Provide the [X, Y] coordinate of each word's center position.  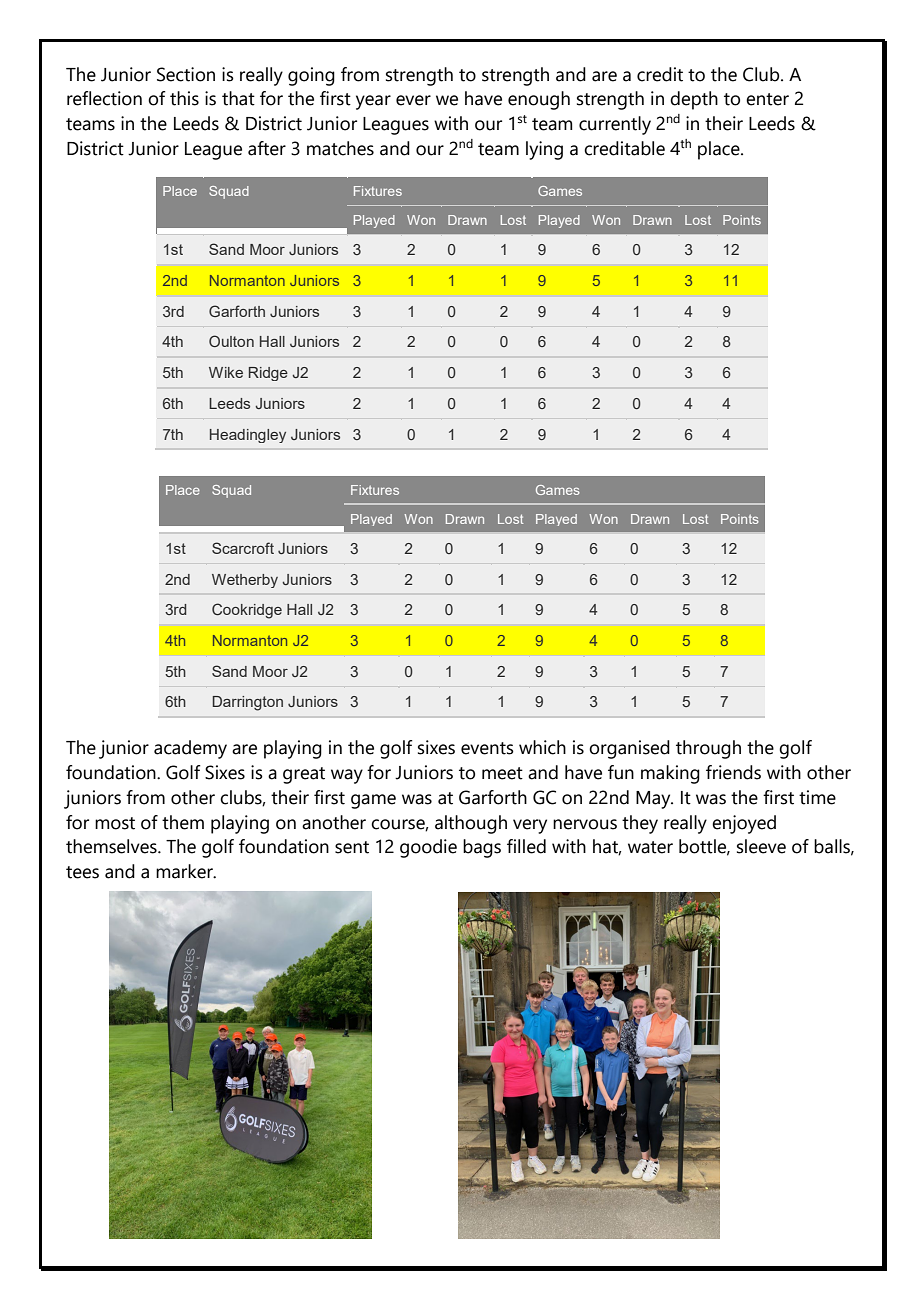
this [184, 98]
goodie [428, 848]
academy [190, 749]
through [708, 749]
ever [413, 100]
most [115, 823]
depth [694, 100]
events [487, 748]
